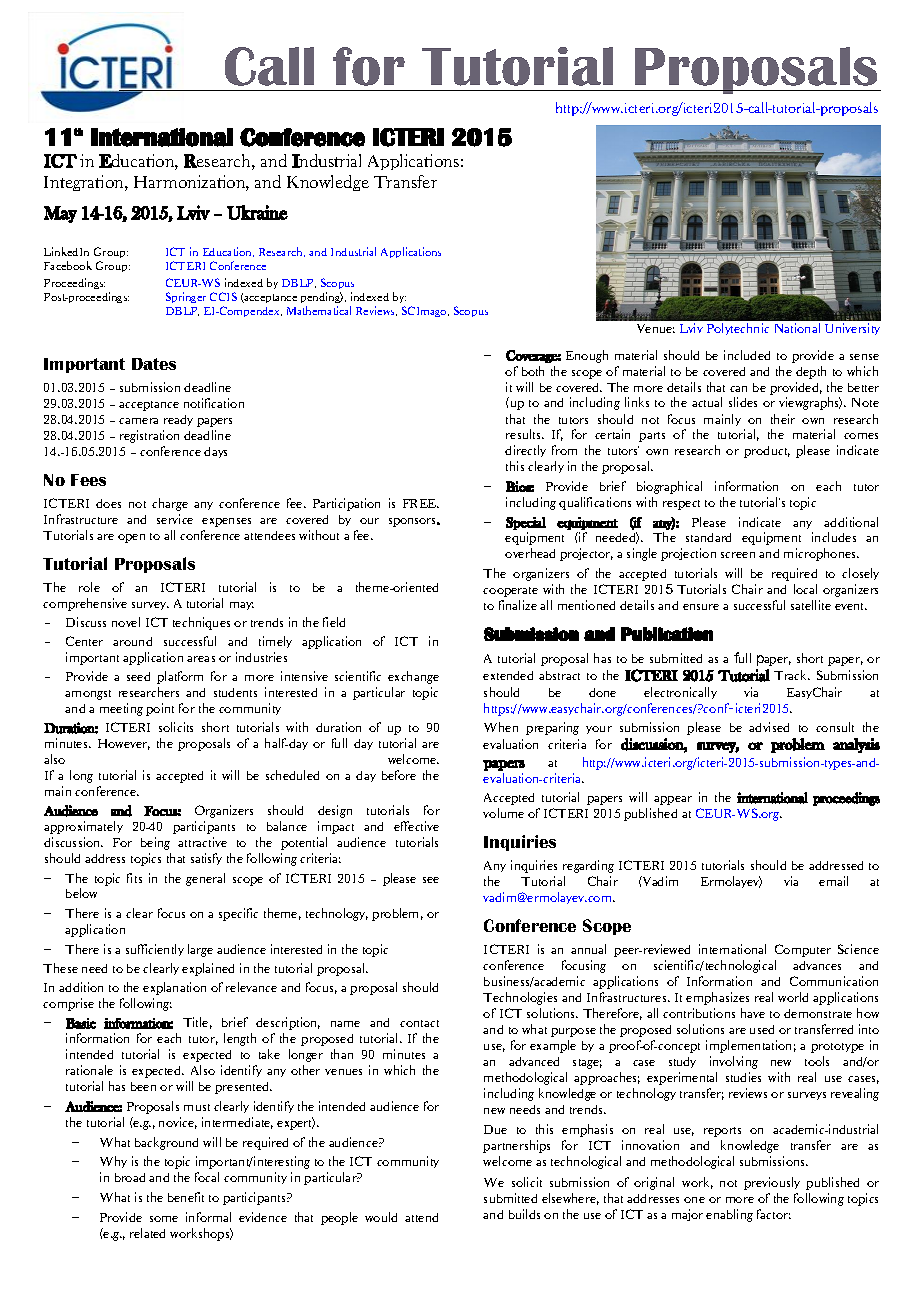  What do you see at coordinates (510, 592) in the screenshot?
I see `cooperate` at bounding box center [510, 592].
